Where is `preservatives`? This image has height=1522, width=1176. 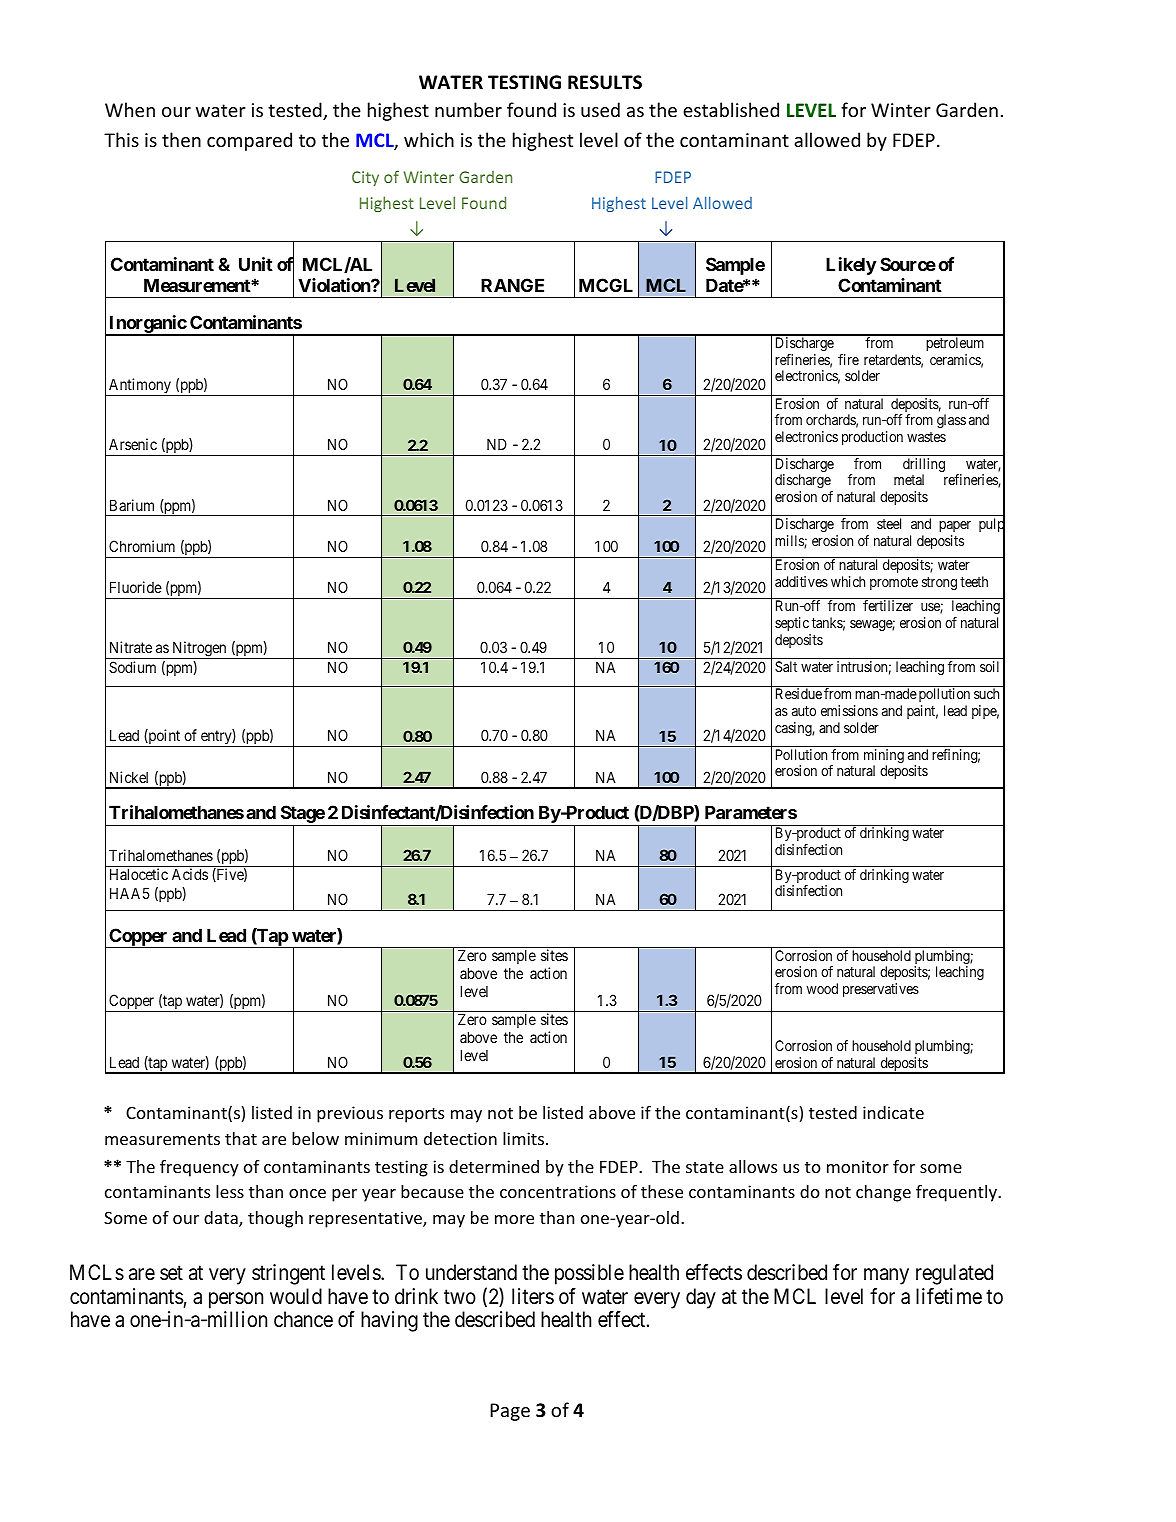 preservatives is located at coordinates (881, 990).
